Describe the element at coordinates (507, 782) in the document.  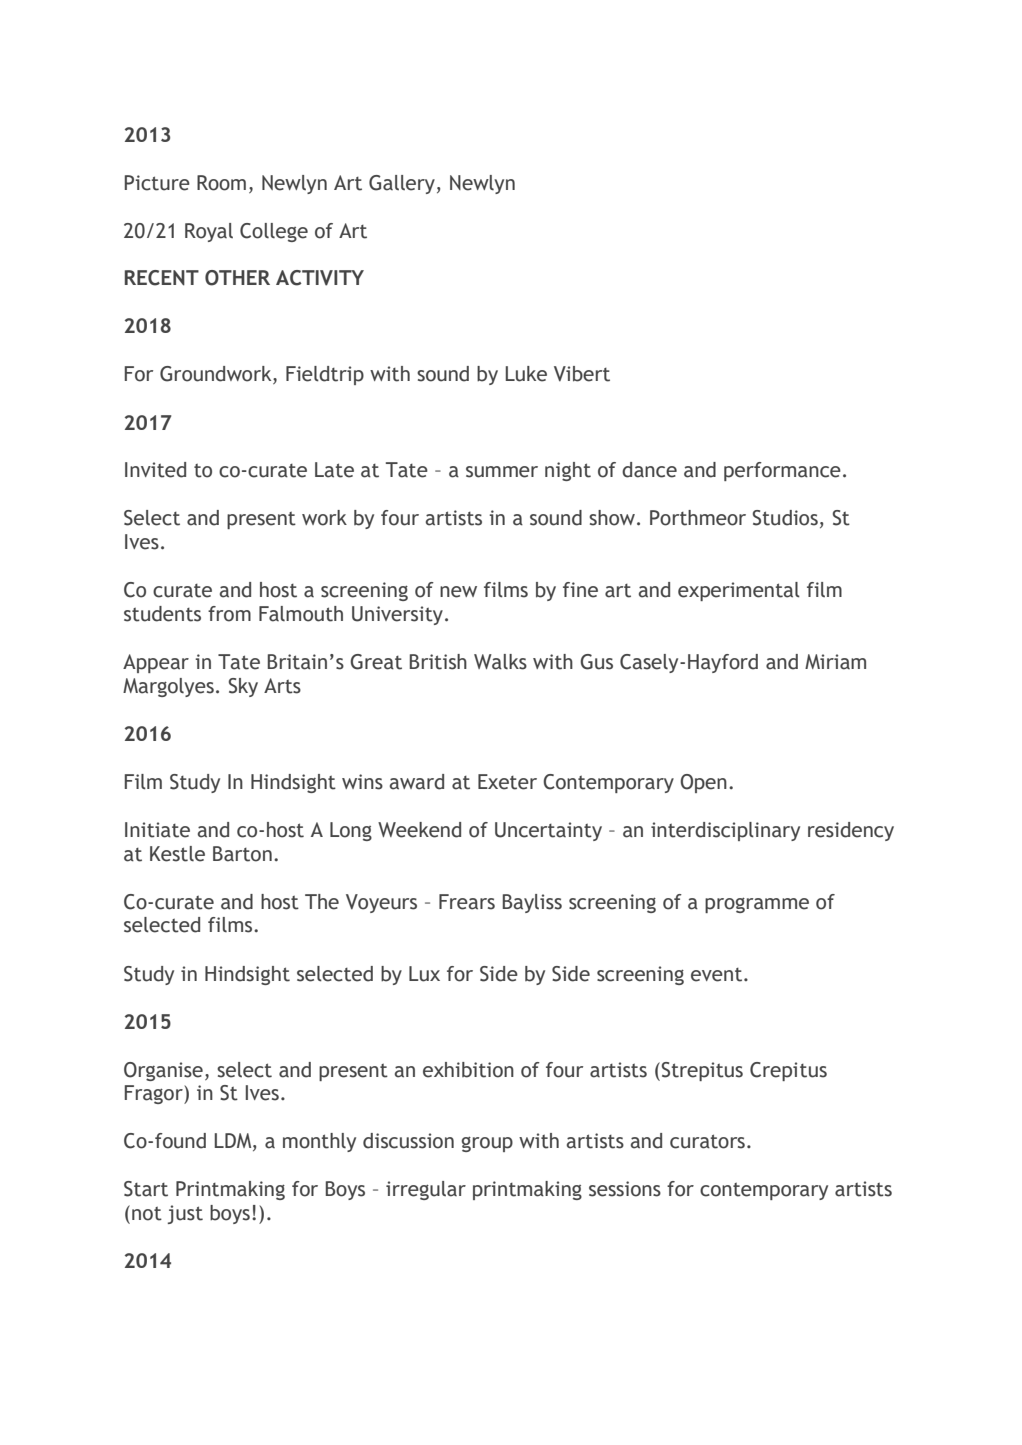
I see `Exeter` at that location.
